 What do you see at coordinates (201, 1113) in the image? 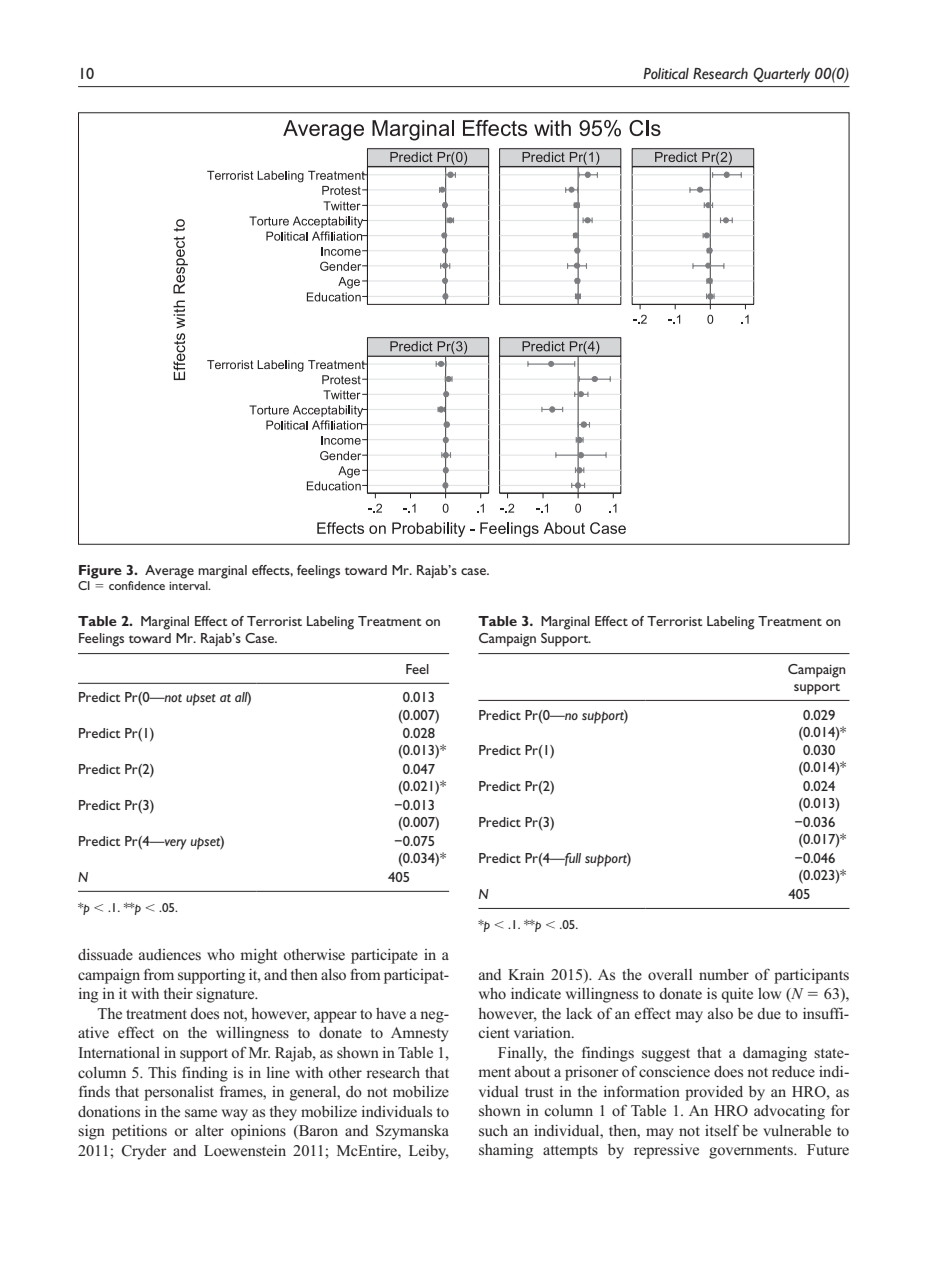
I see `same` at bounding box center [201, 1113].
